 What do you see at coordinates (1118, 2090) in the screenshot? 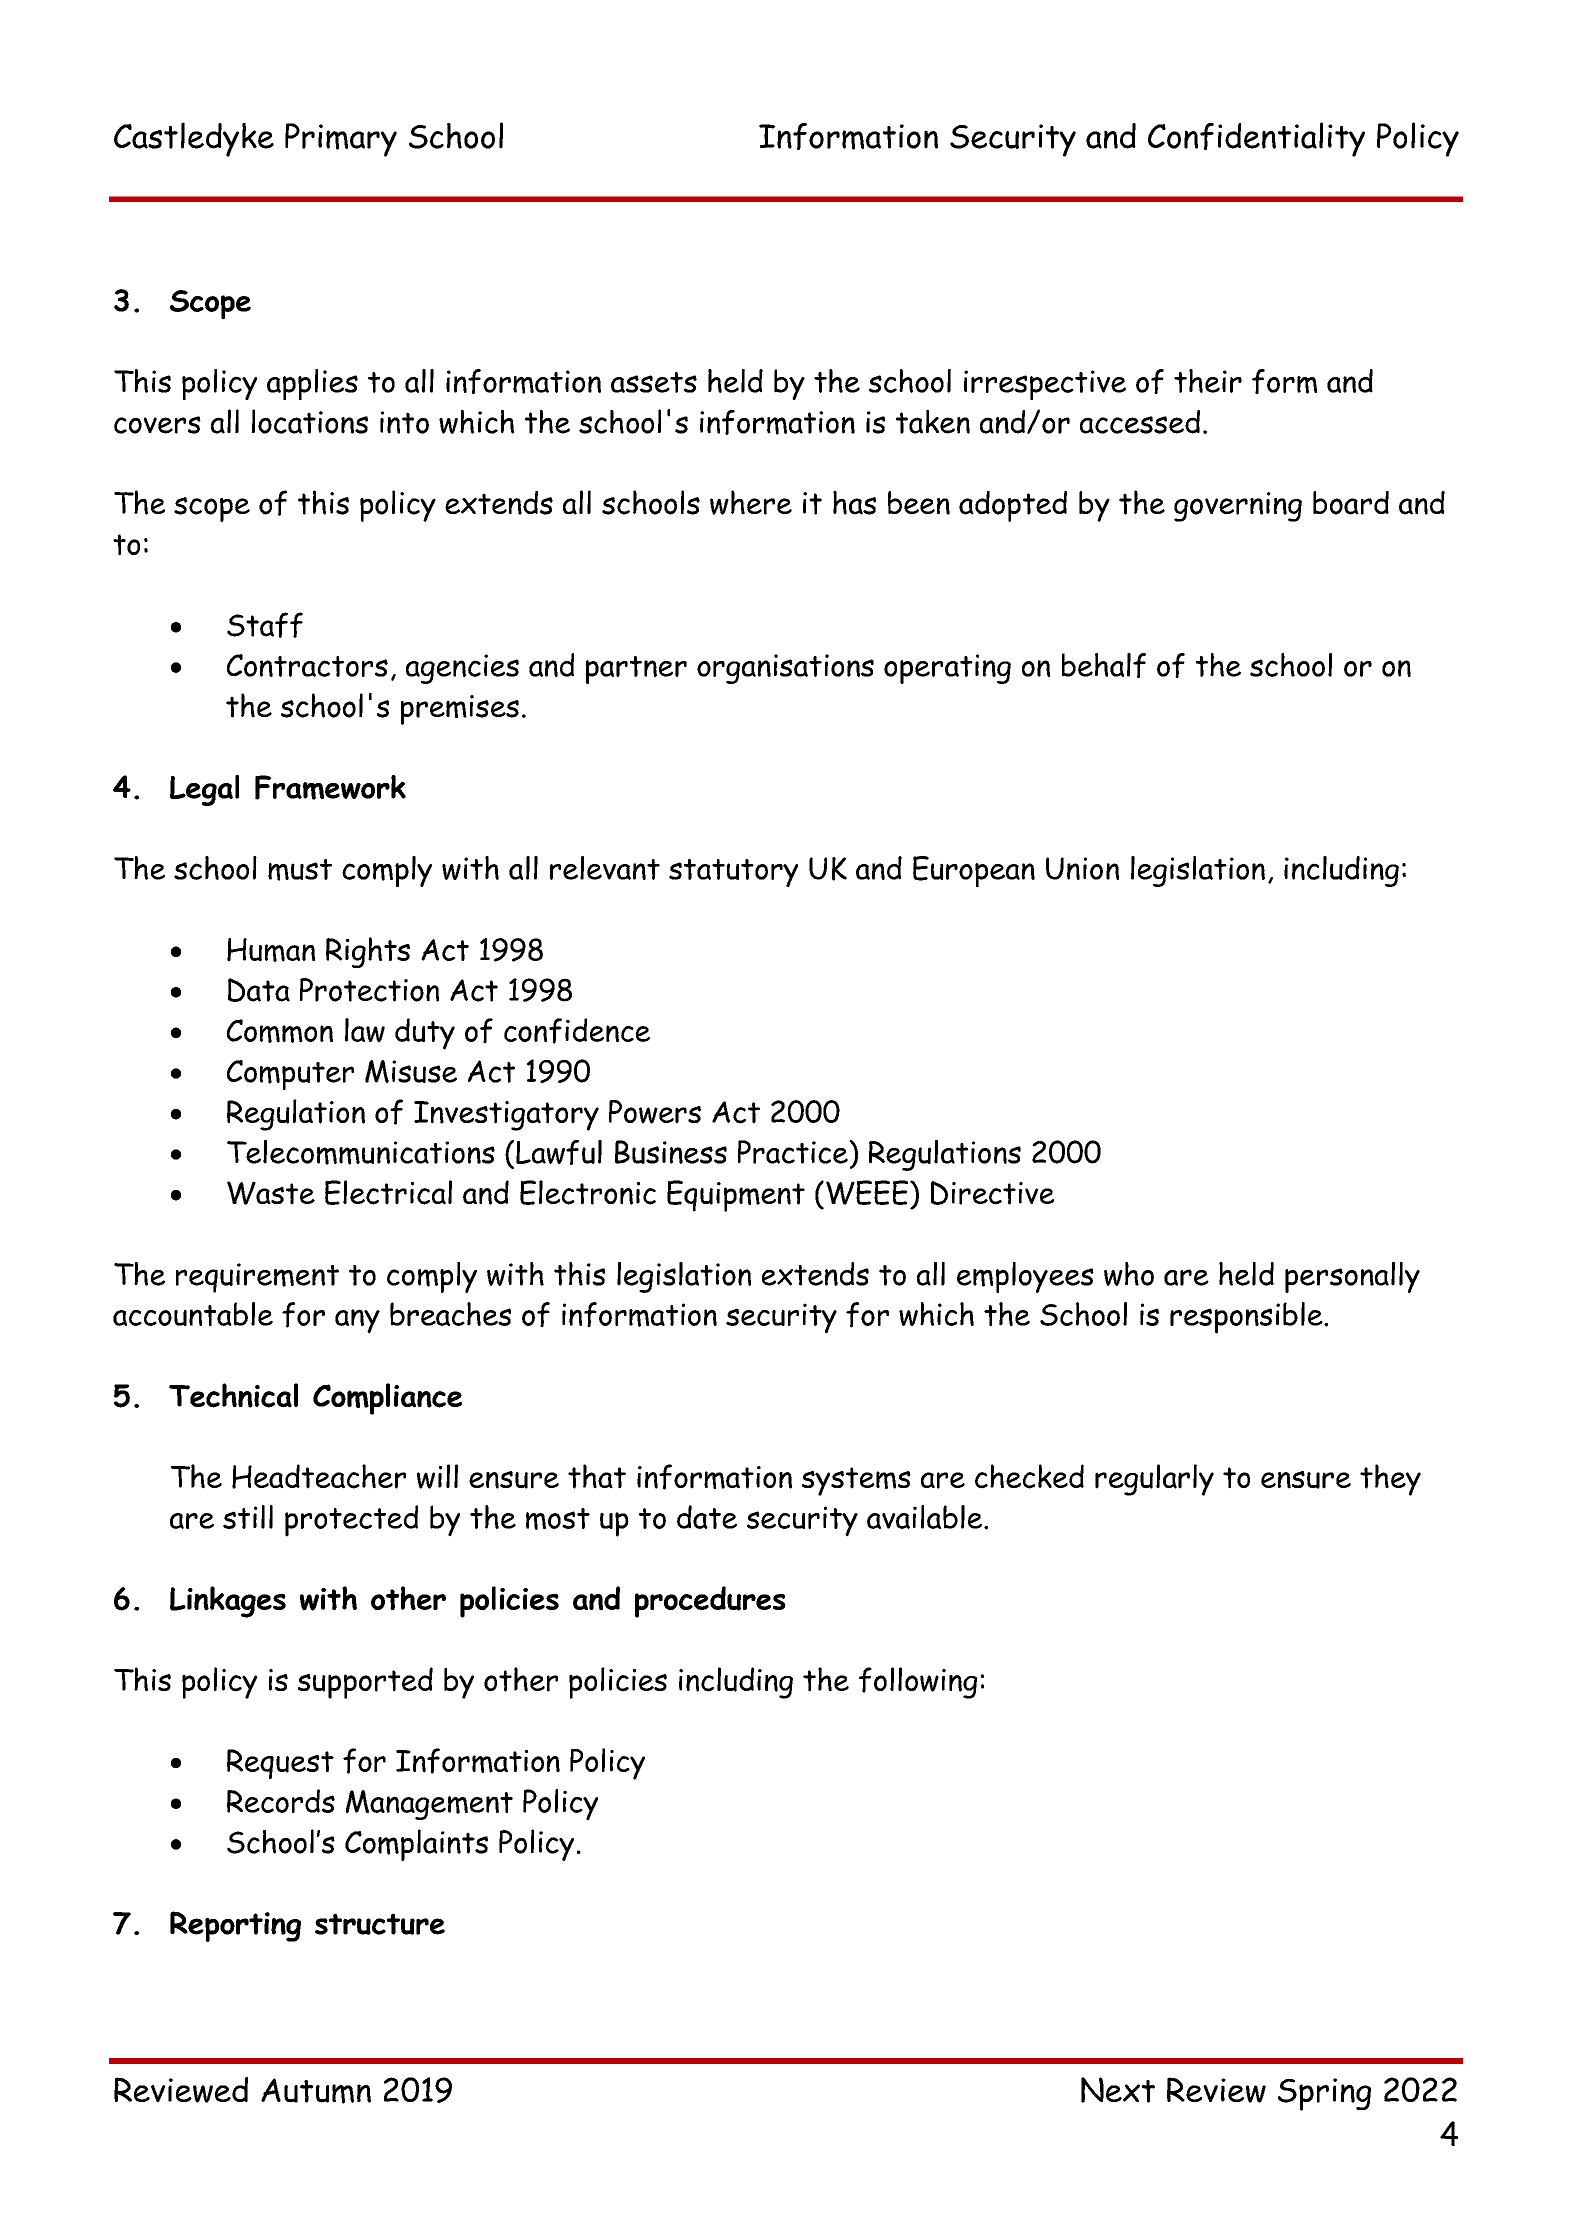
I see `Next` at bounding box center [1118, 2090].
